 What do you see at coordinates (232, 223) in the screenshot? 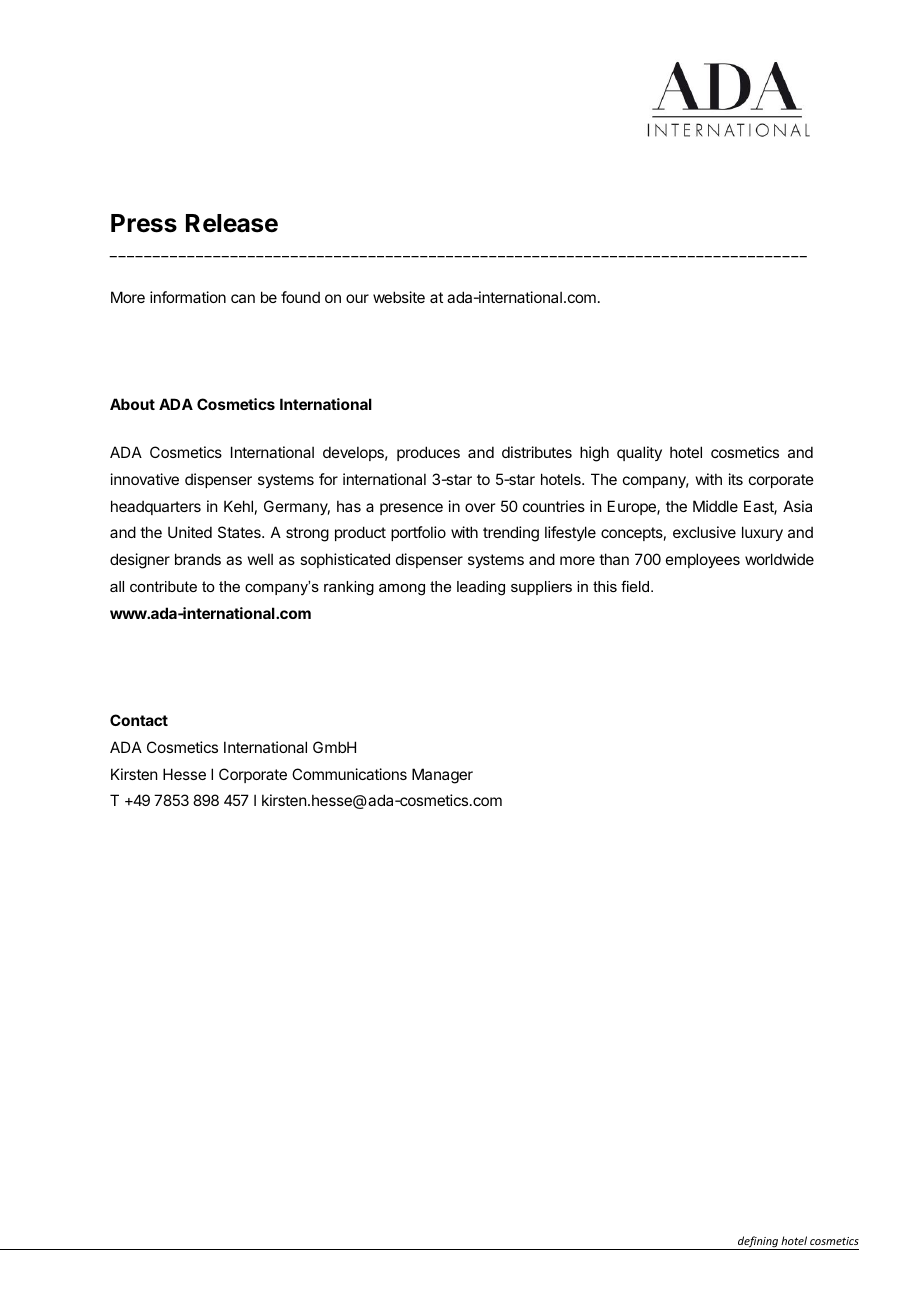
I see `Release` at bounding box center [232, 223].
